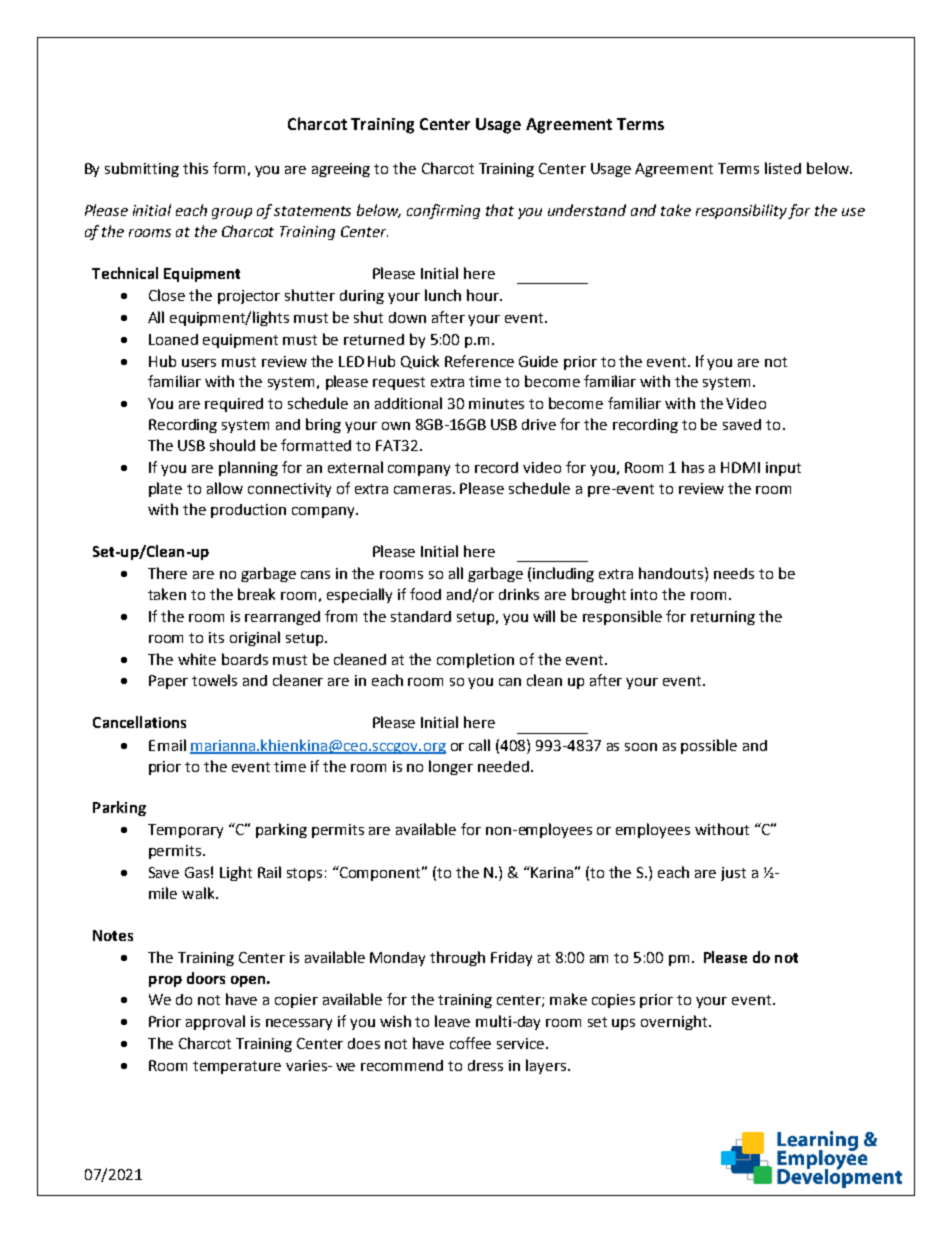 The image size is (952, 1233). Describe the element at coordinates (195, 168) in the image. I see `this` at that location.
